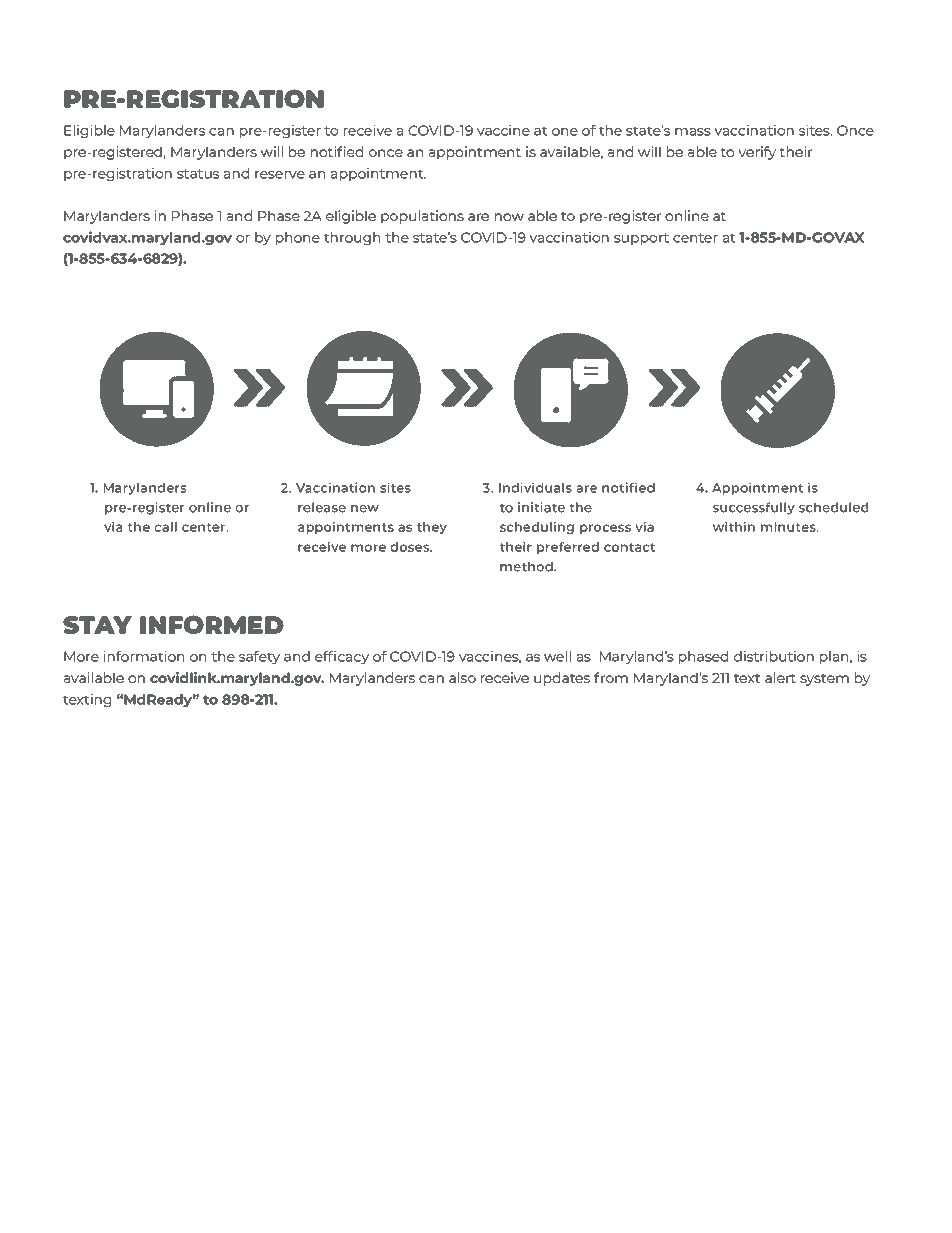 The width and height of the image is (952, 1233). I want to click on are, so click(478, 217).
